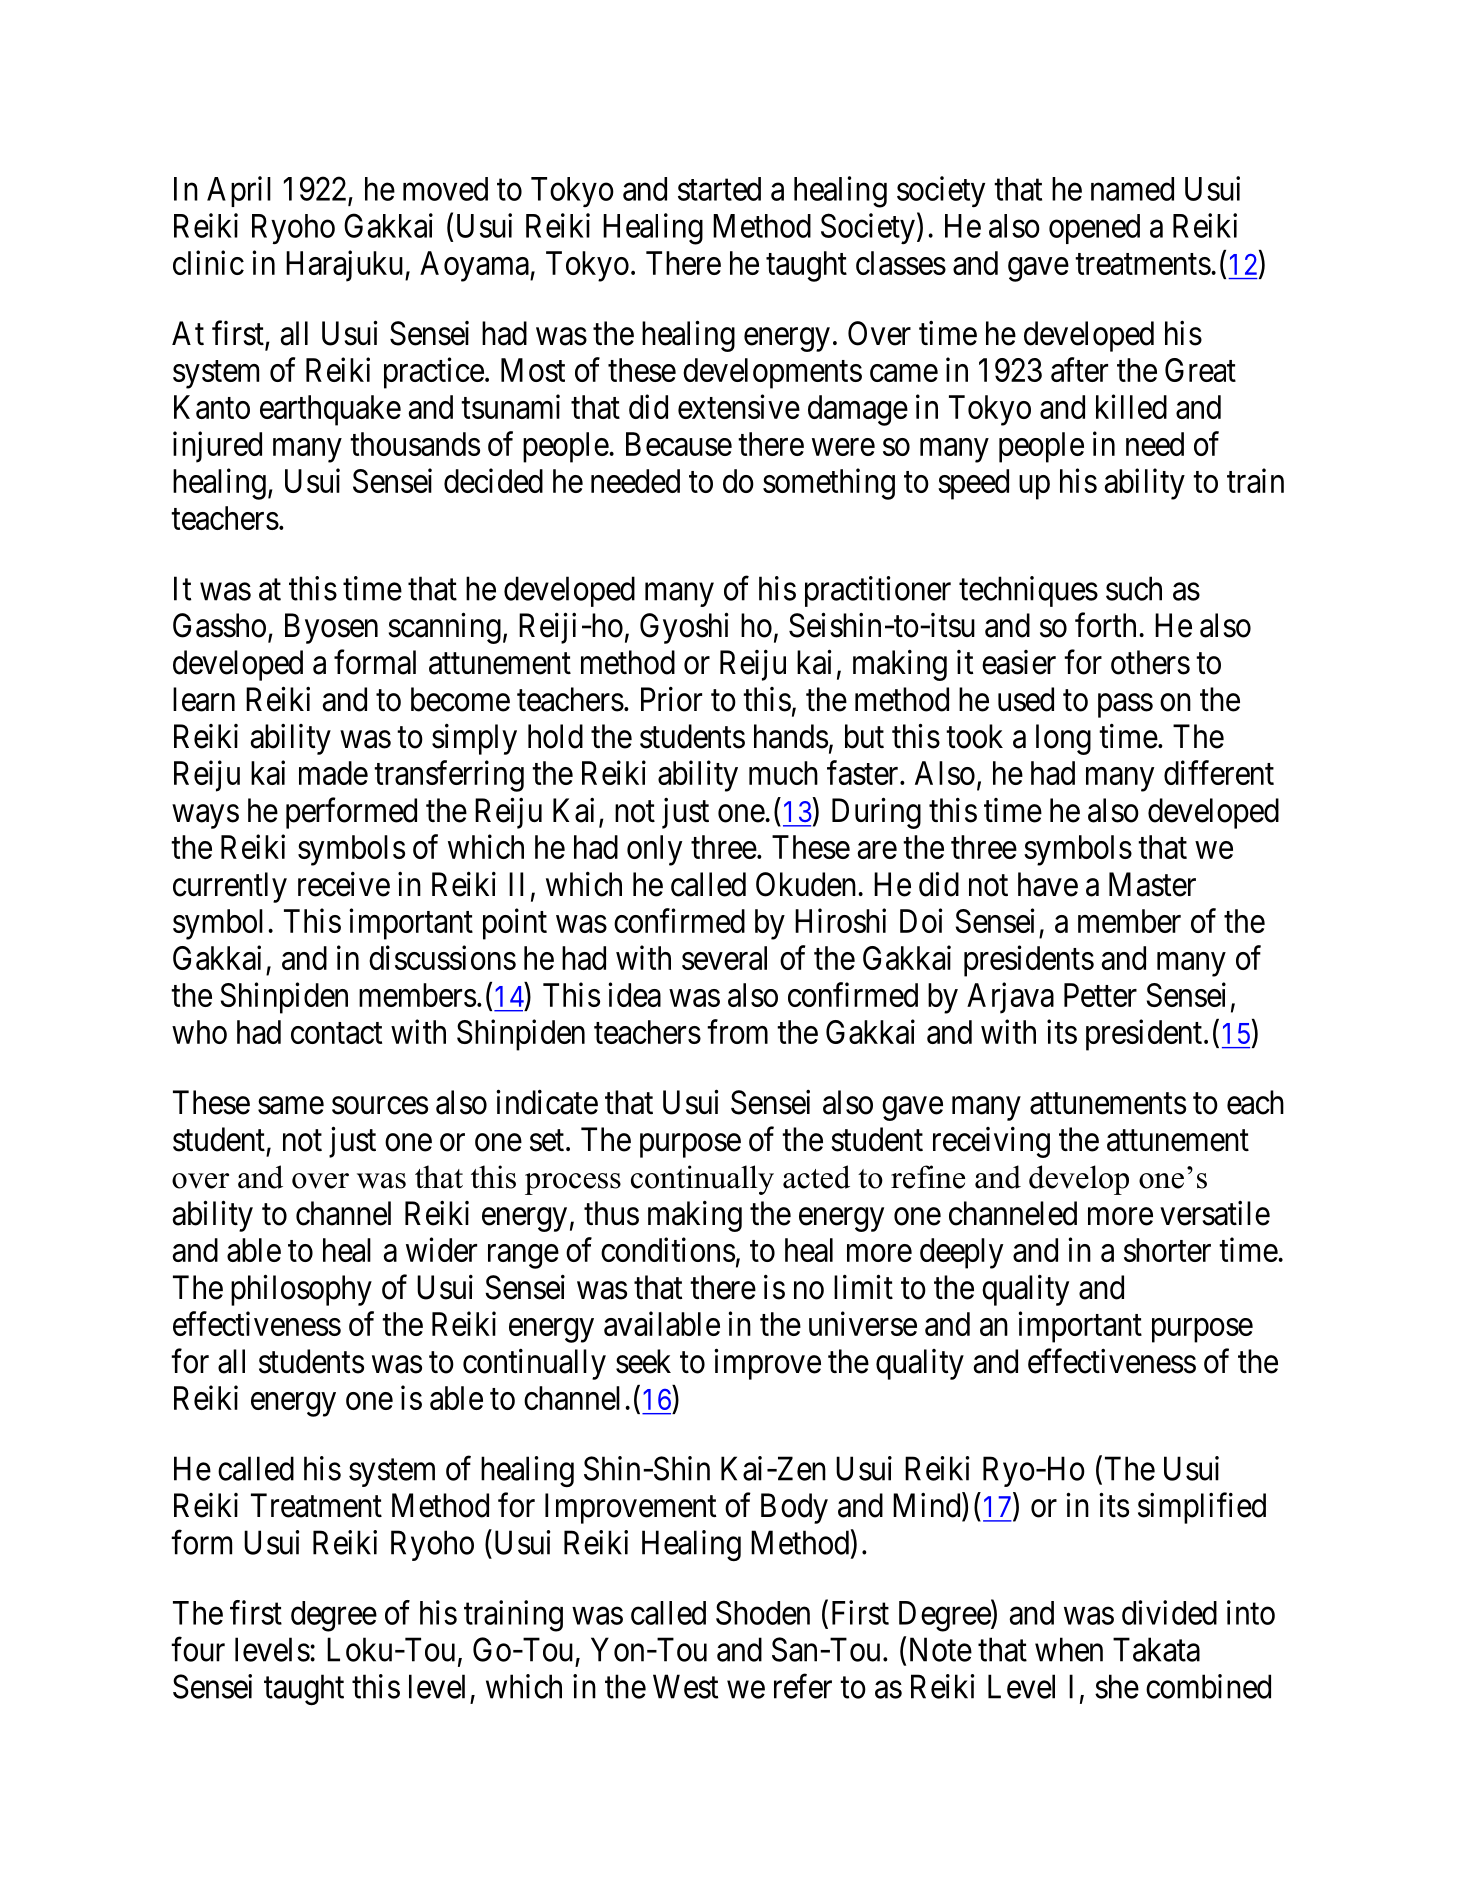 The width and height of the image is (1458, 1886). I want to click on practitioner, so click(878, 591).
